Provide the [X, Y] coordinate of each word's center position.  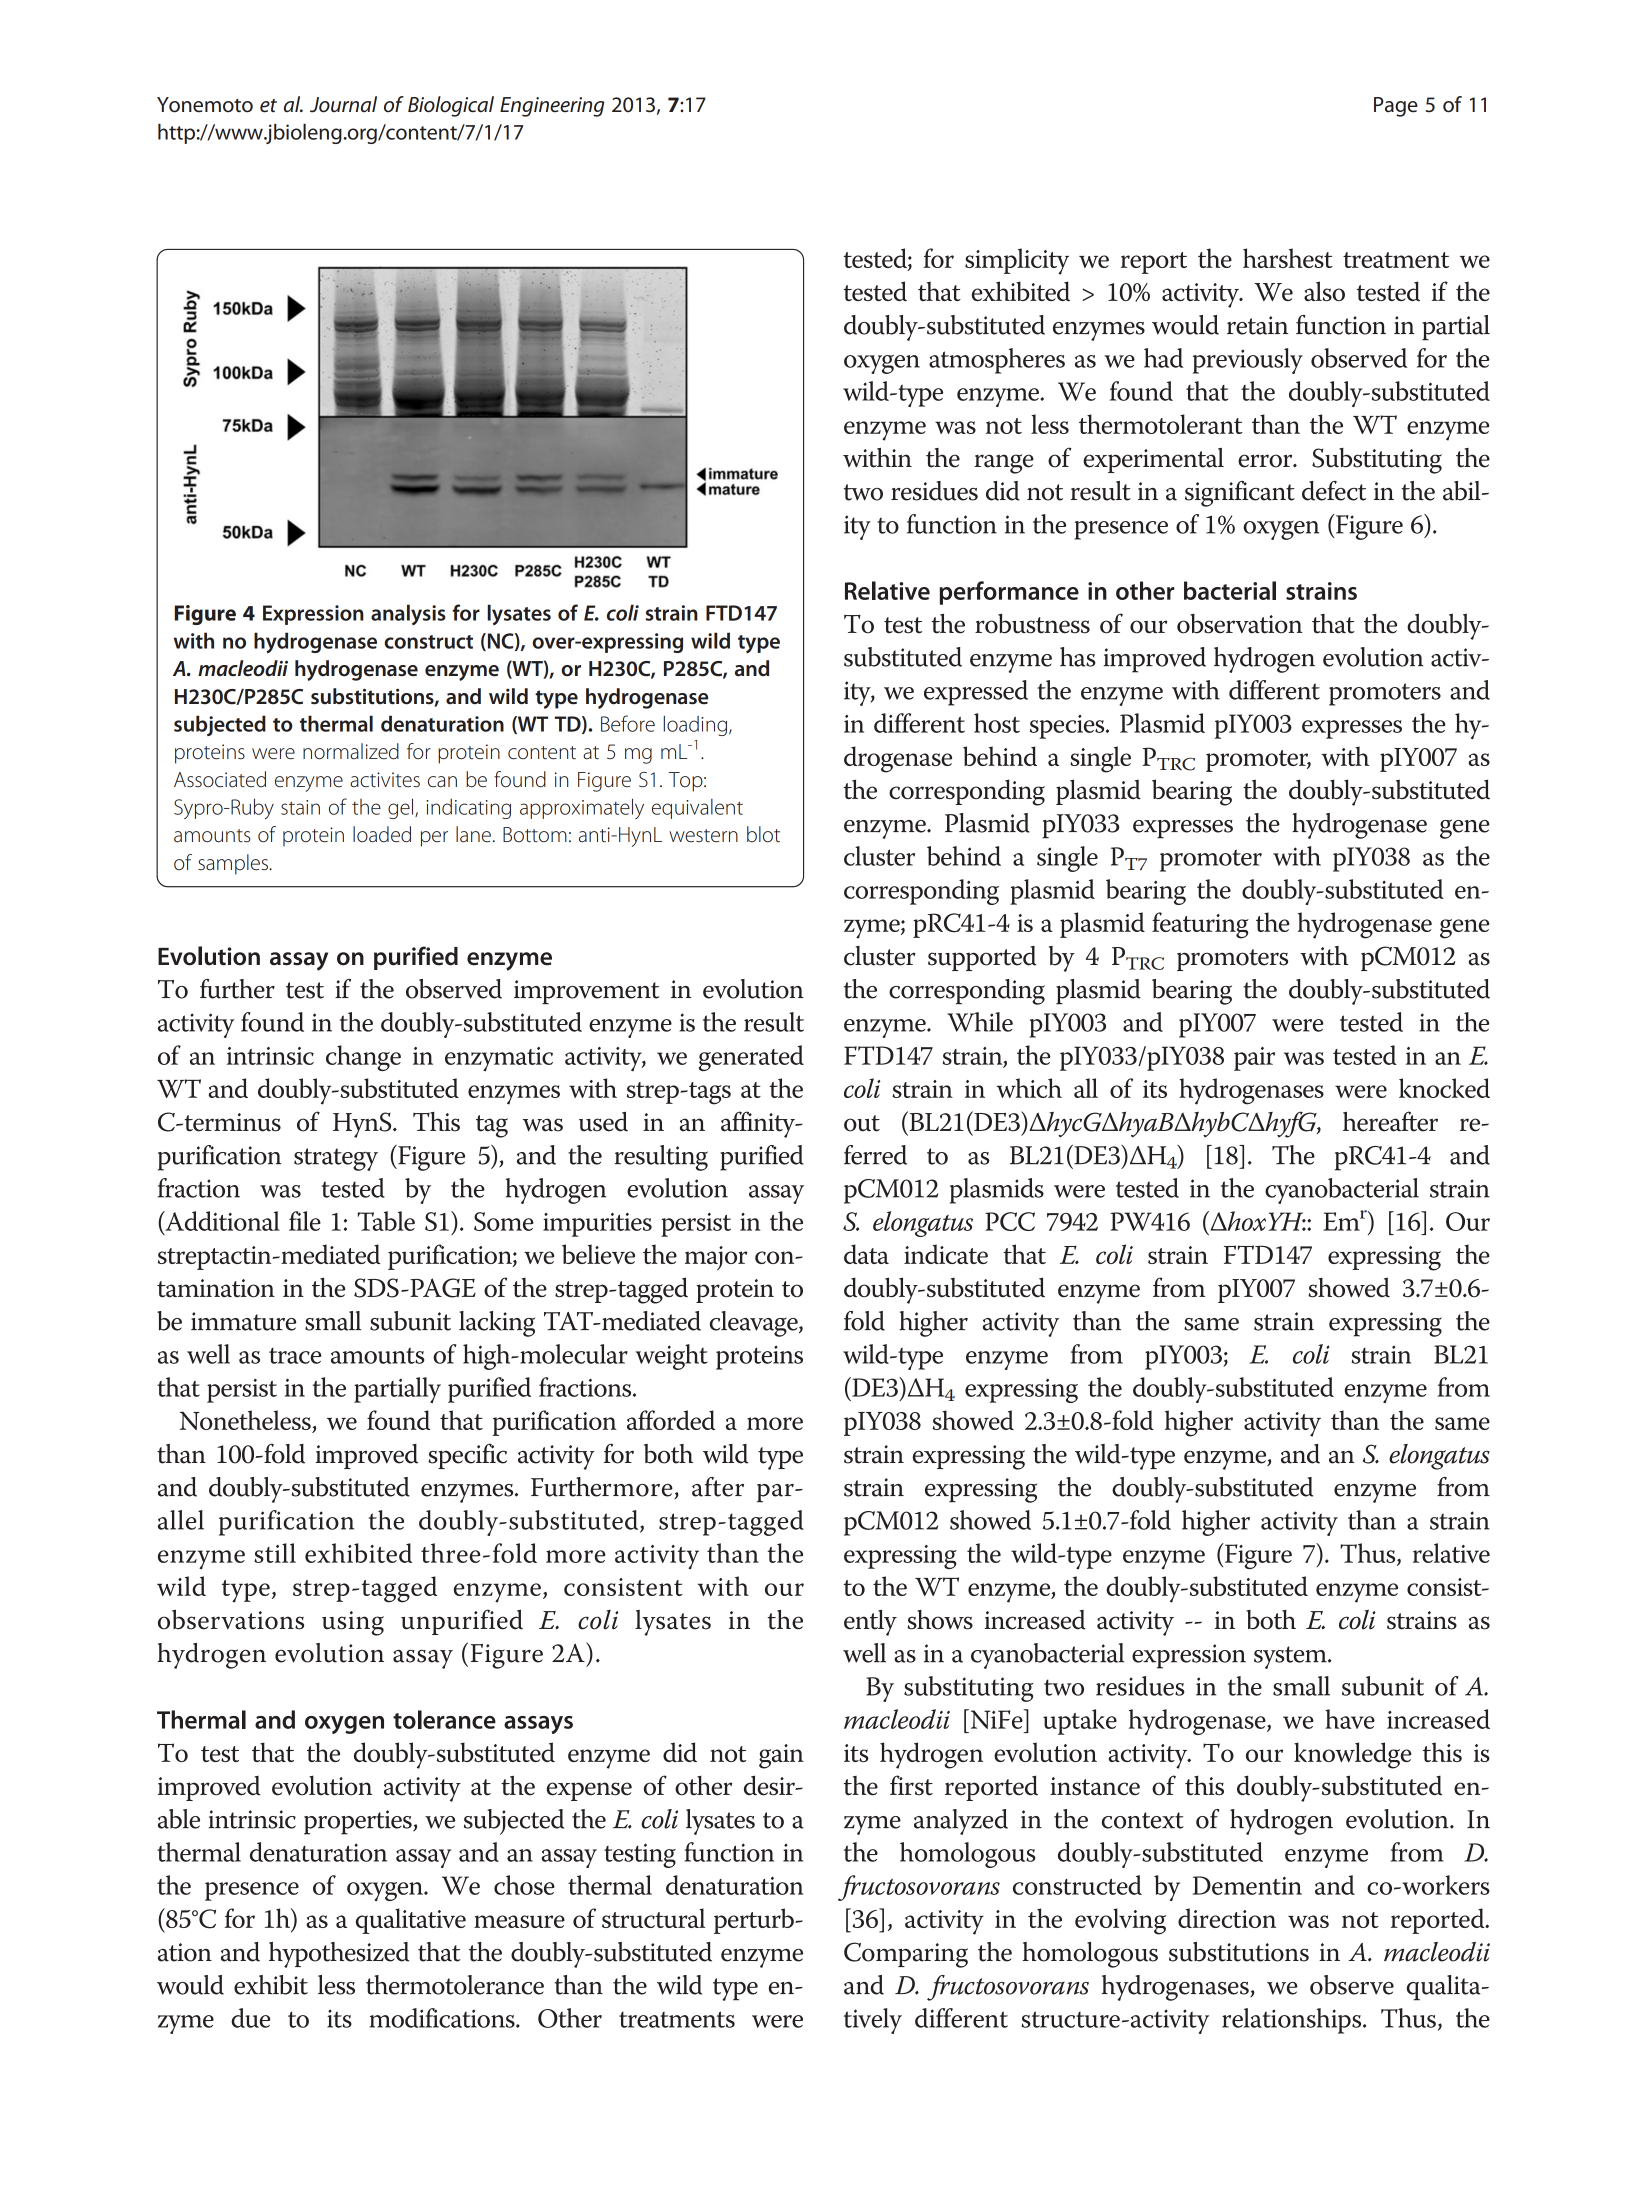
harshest [1288, 258]
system [1291, 1657]
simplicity [1017, 261]
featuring [1200, 925]
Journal [343, 104]
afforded [671, 1420]
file [305, 1221]
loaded [382, 834]
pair [1254, 1059]
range [1004, 464]
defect [1334, 491]
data [866, 1254]
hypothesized [339, 1955]
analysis [408, 614]
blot [763, 834]
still [275, 1553]
